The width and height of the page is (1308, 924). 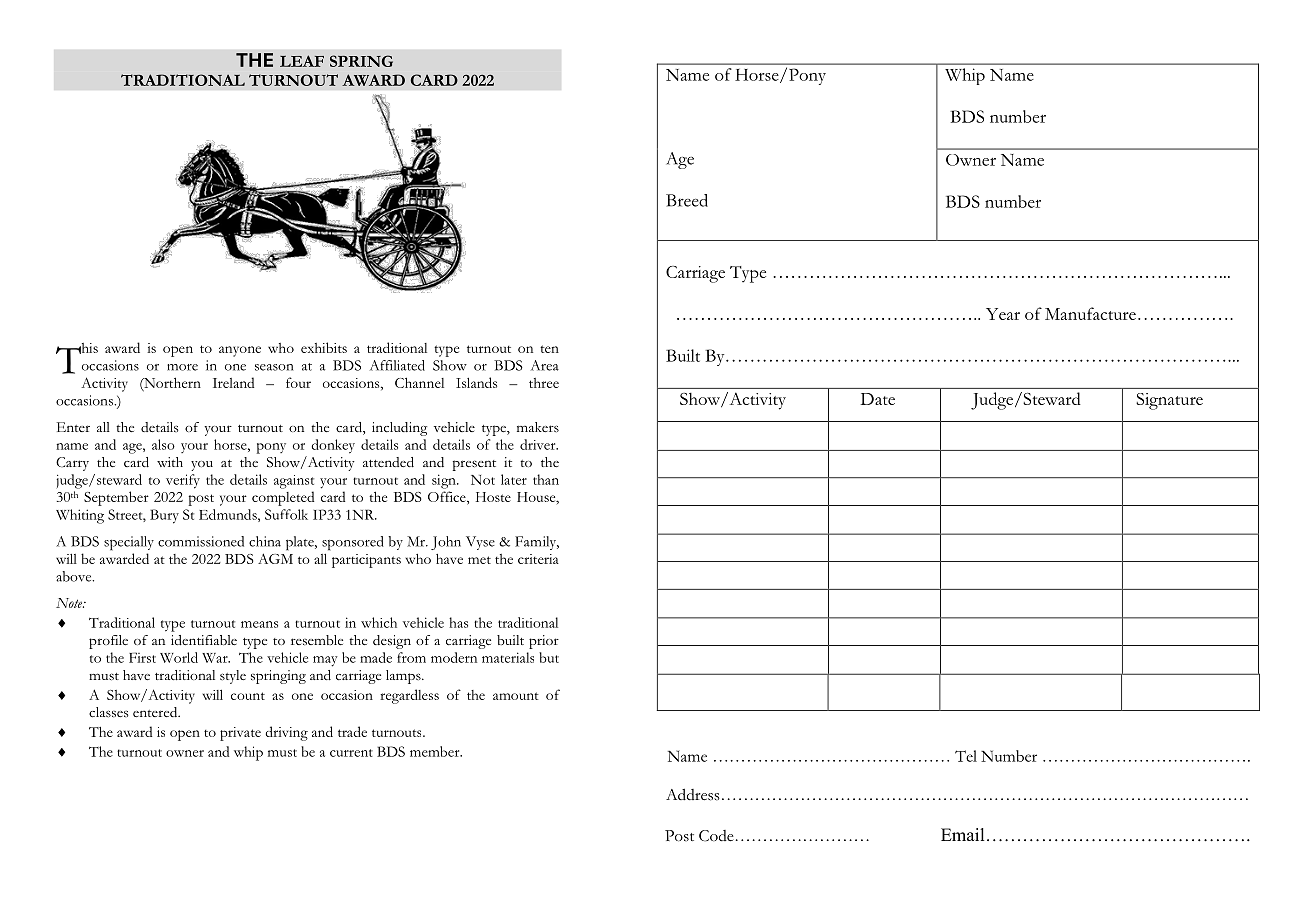 What do you see at coordinates (962, 834) in the page?
I see `Email` at bounding box center [962, 834].
